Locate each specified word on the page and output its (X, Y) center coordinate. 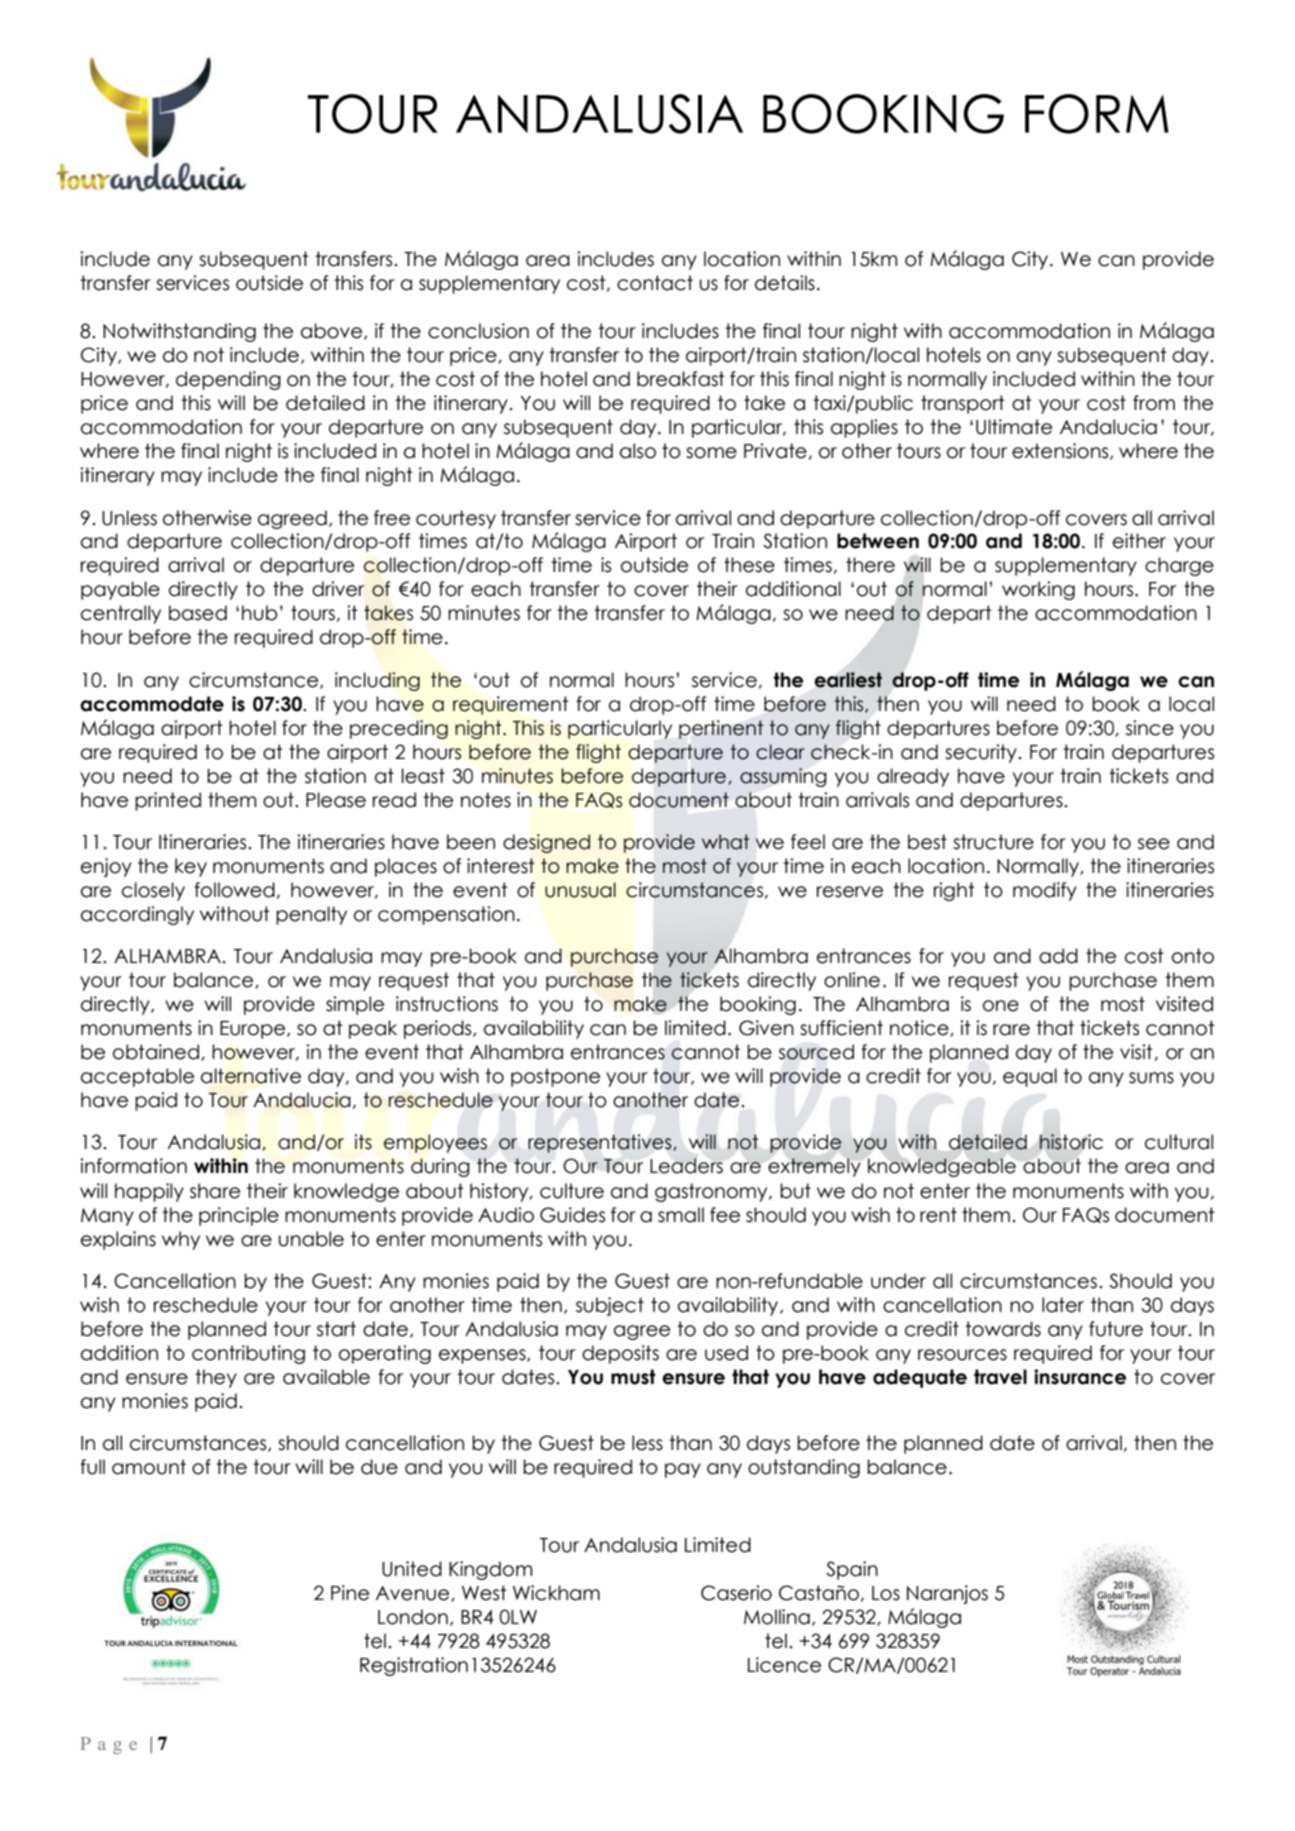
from (1154, 403)
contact (655, 283)
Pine (350, 1593)
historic (1071, 1142)
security (982, 753)
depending (228, 380)
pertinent (721, 729)
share (215, 1191)
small (681, 1215)
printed (168, 801)
